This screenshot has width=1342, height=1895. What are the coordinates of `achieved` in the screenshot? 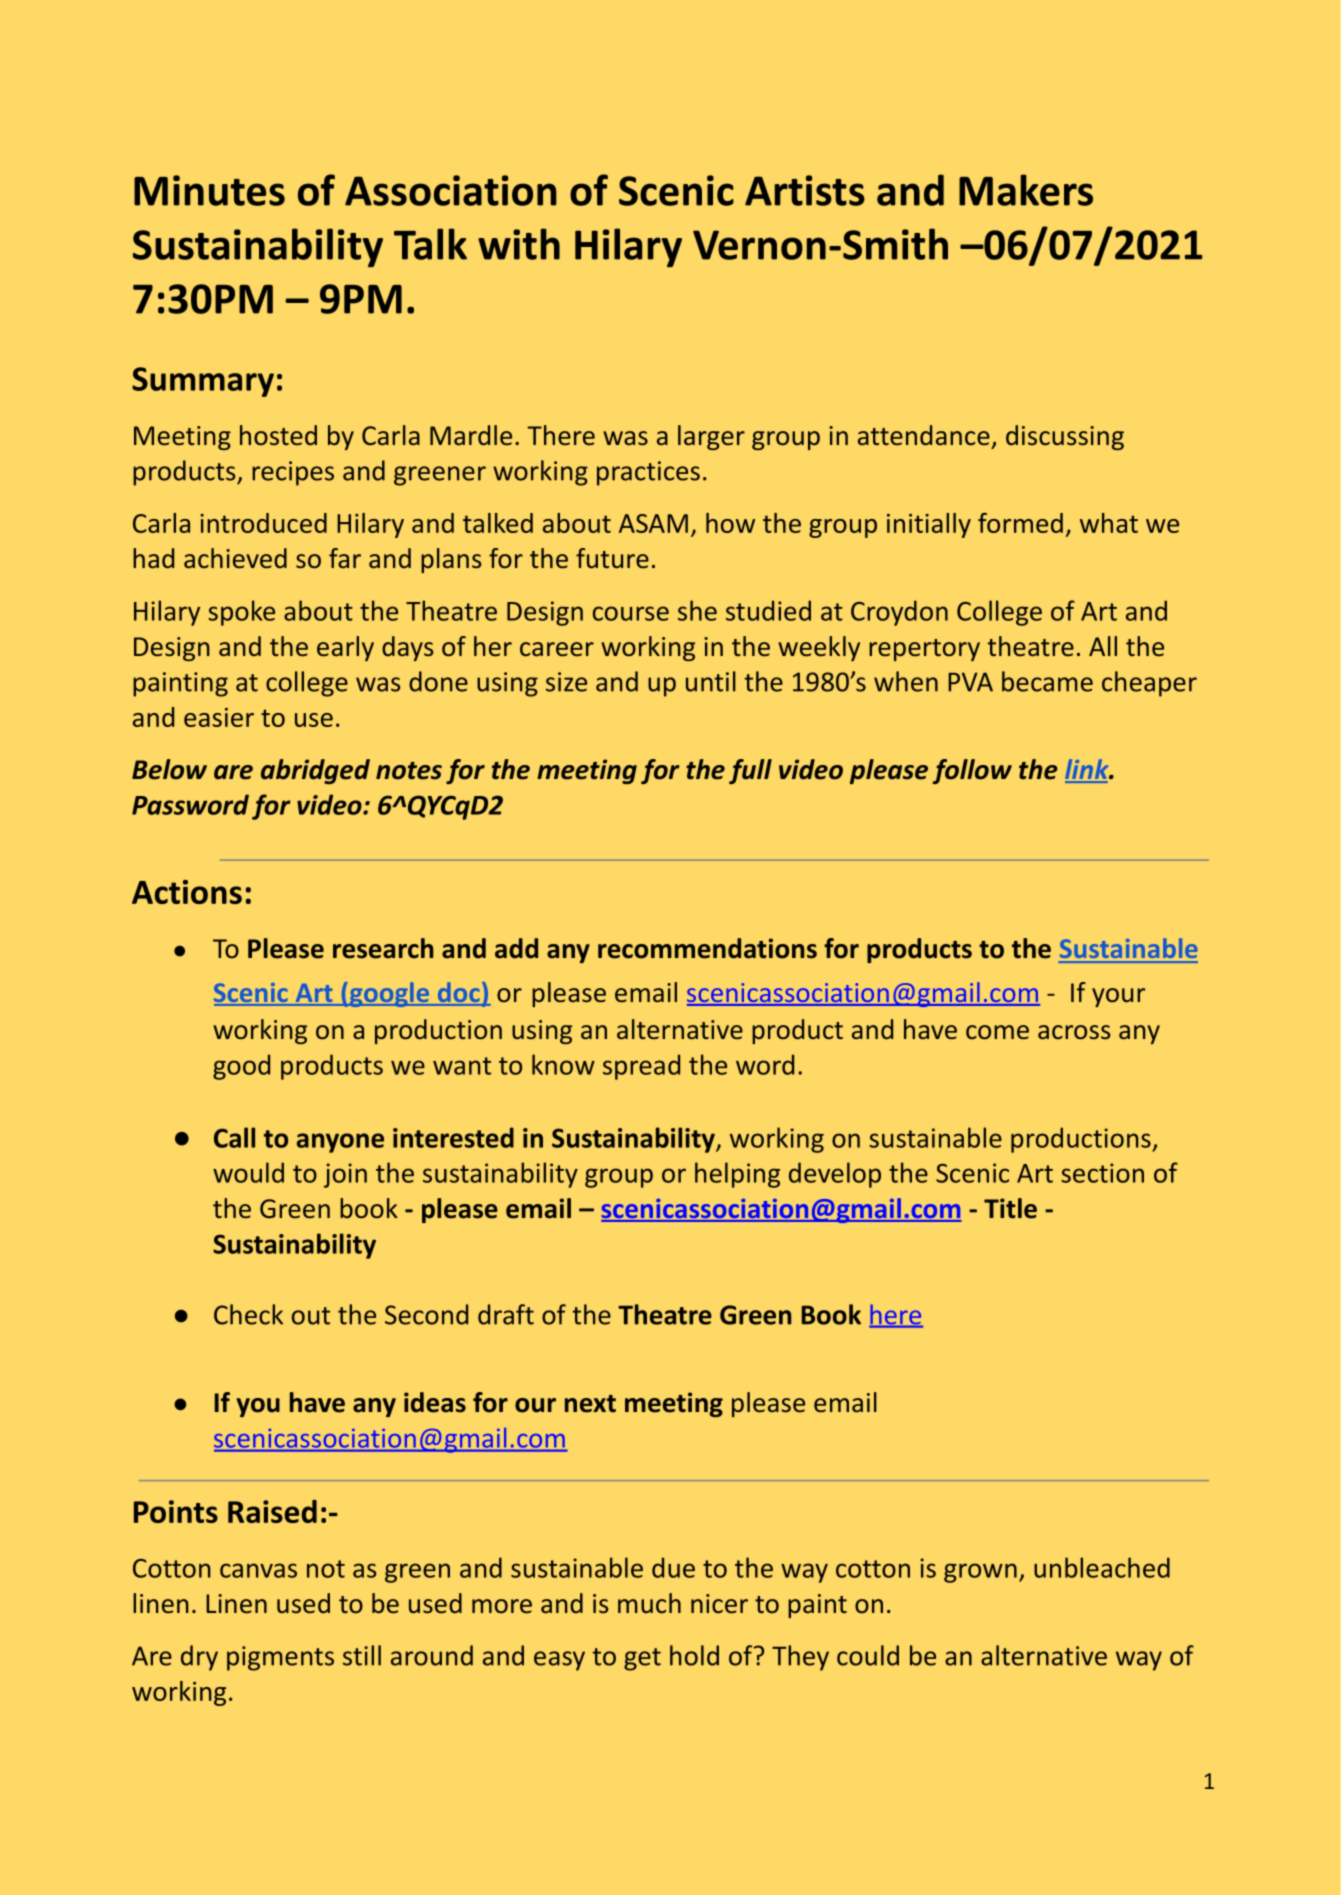 It's located at (235, 558).
